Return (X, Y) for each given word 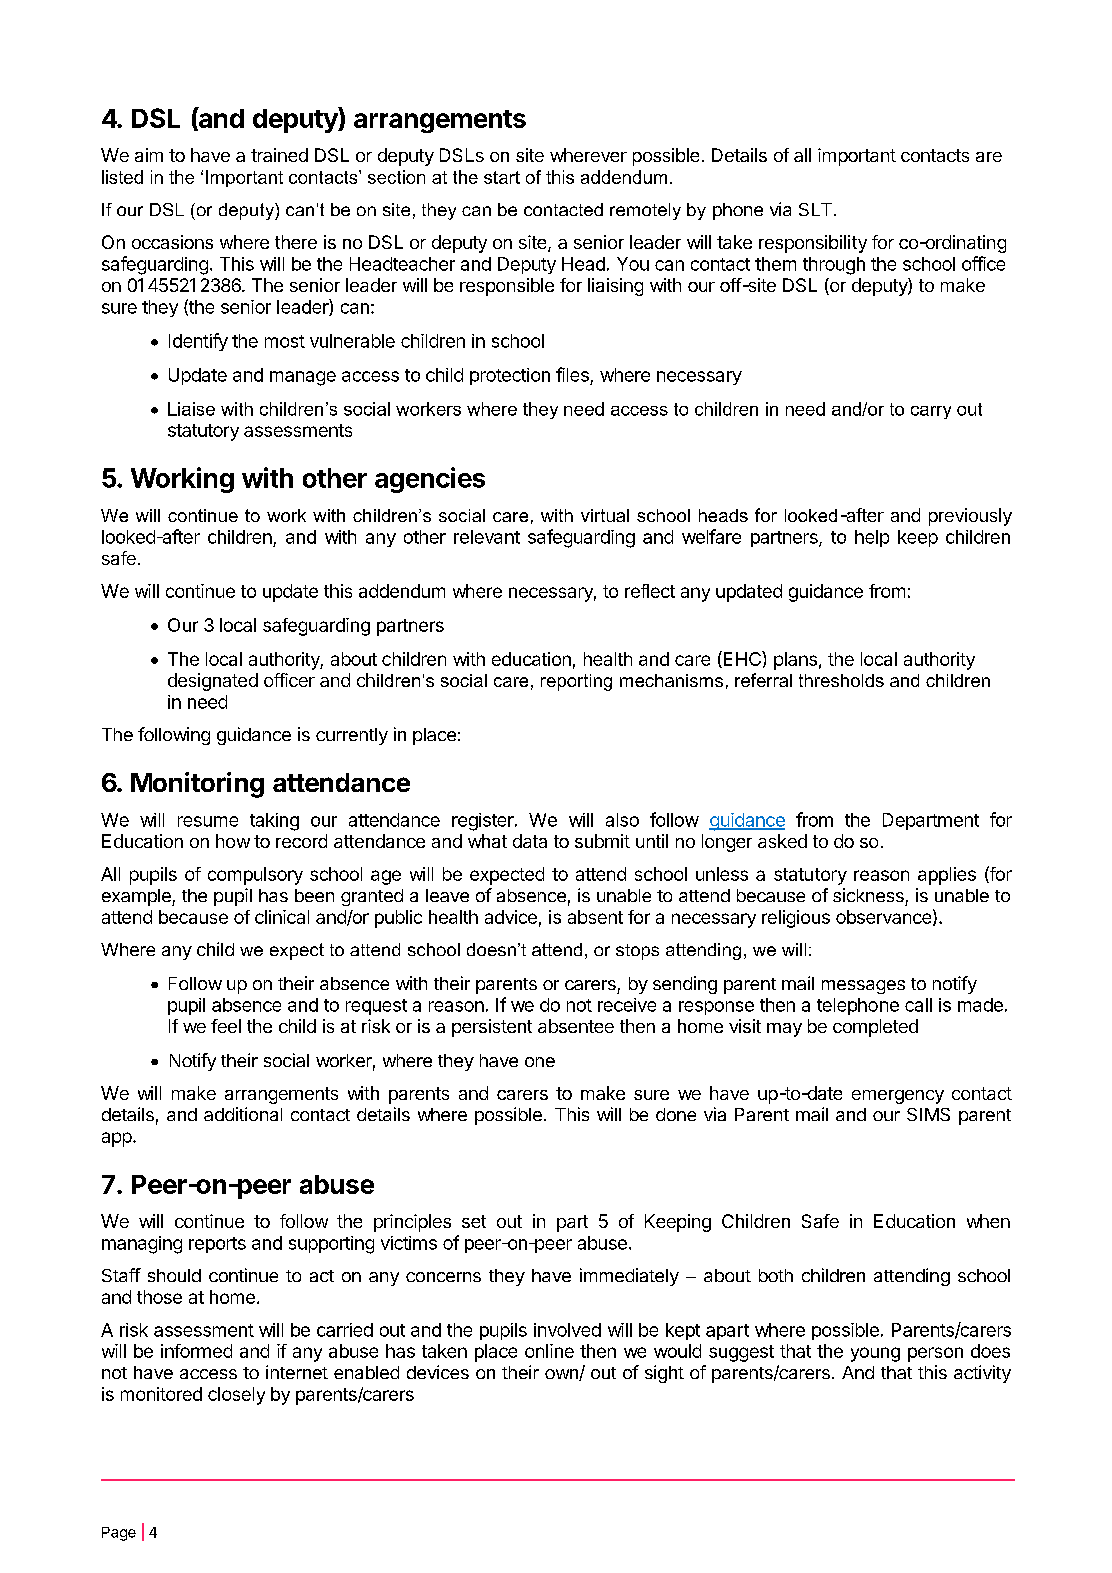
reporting (576, 682)
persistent (492, 1028)
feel (226, 1026)
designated (213, 682)
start (502, 177)
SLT (815, 209)
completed (875, 1028)
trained (279, 155)
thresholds (841, 680)
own (562, 1375)
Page (119, 1534)
